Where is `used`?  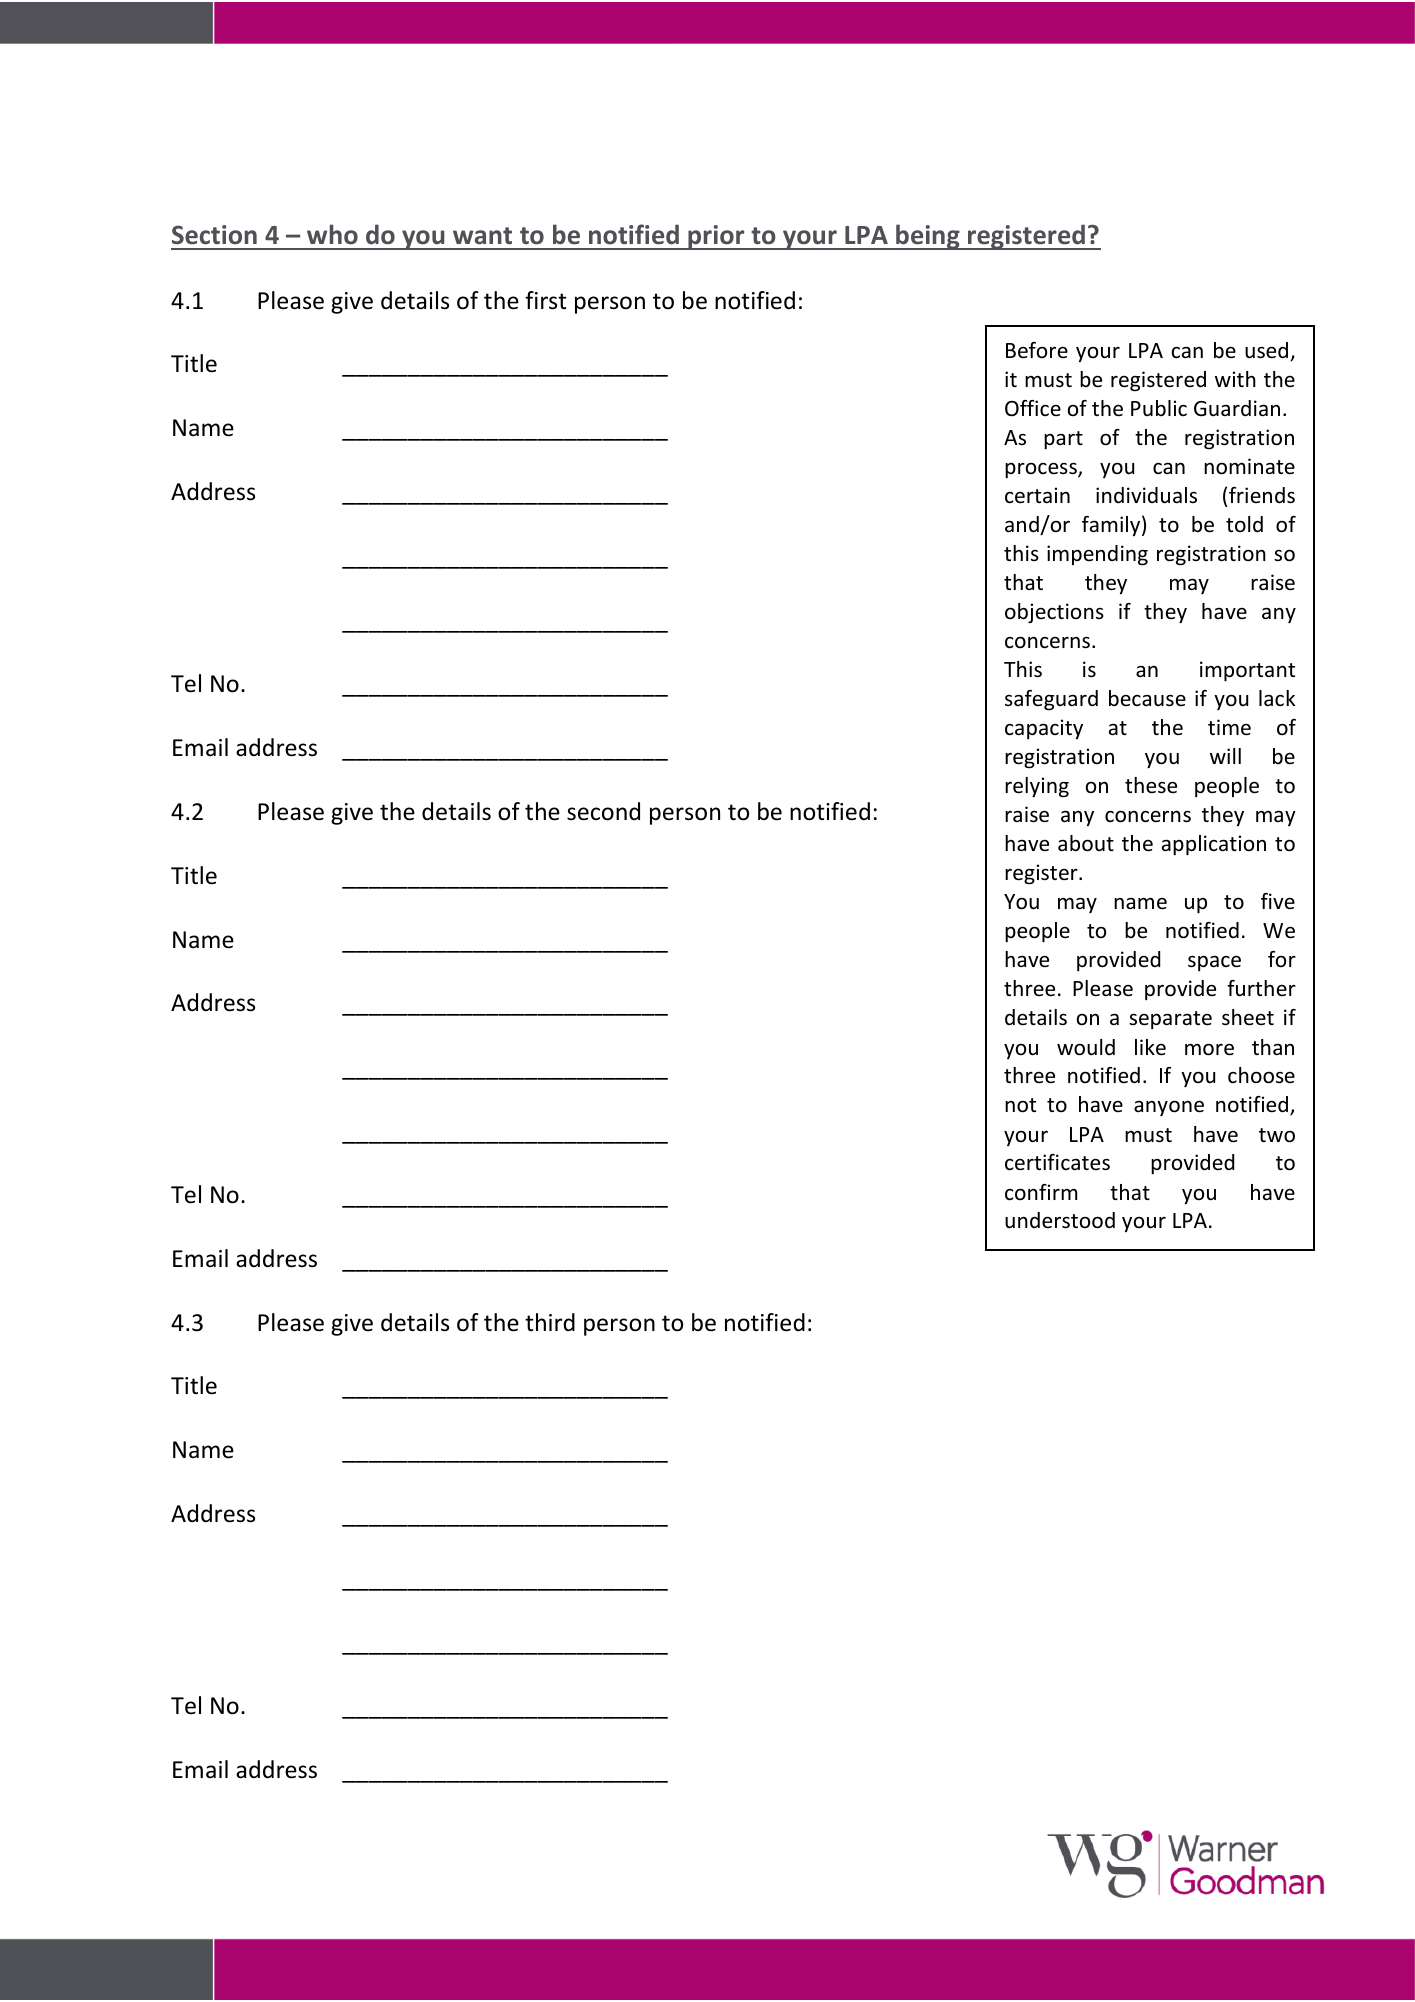 used is located at coordinates (1268, 351).
